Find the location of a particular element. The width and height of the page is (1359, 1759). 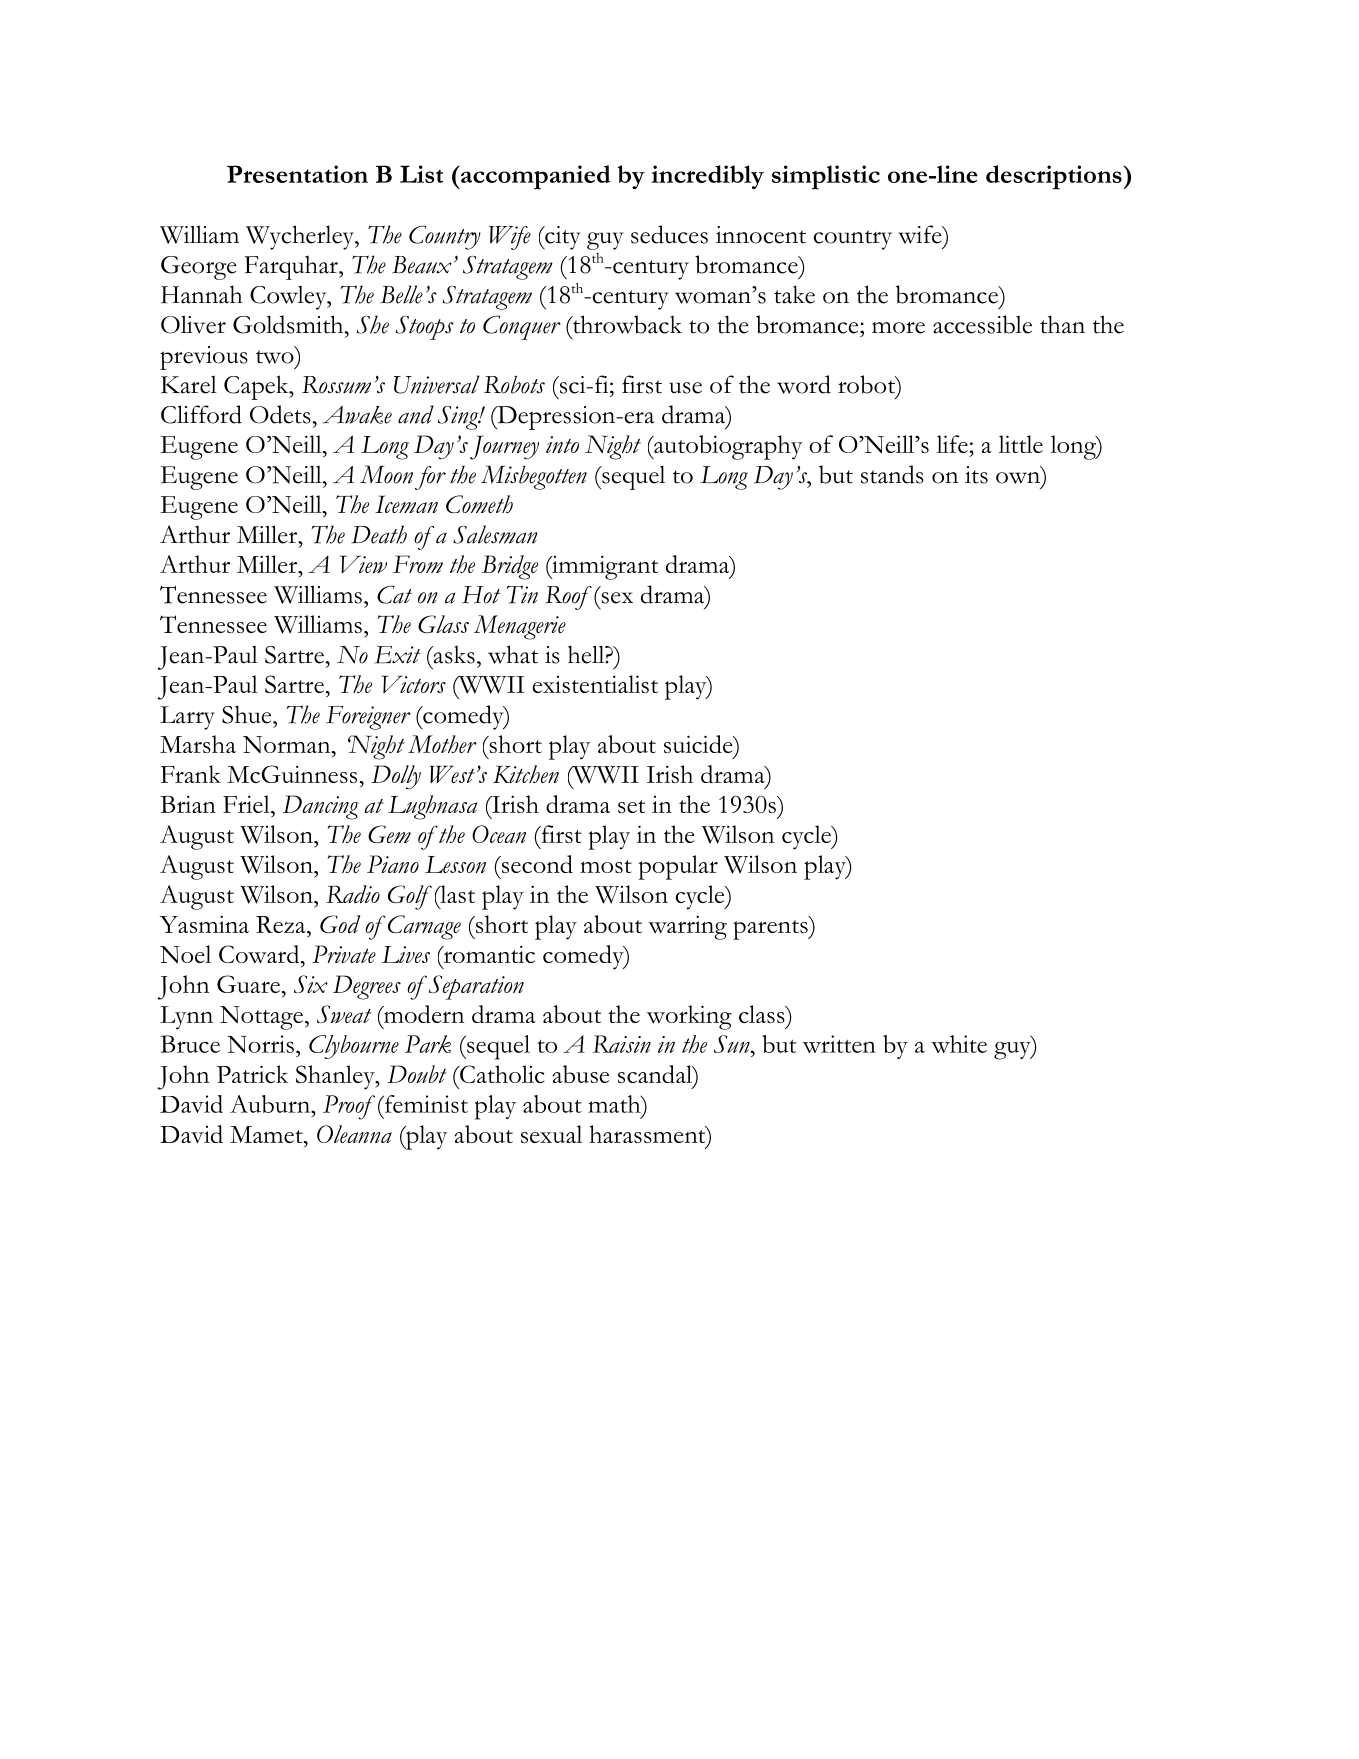

accessible is located at coordinates (982, 324).
